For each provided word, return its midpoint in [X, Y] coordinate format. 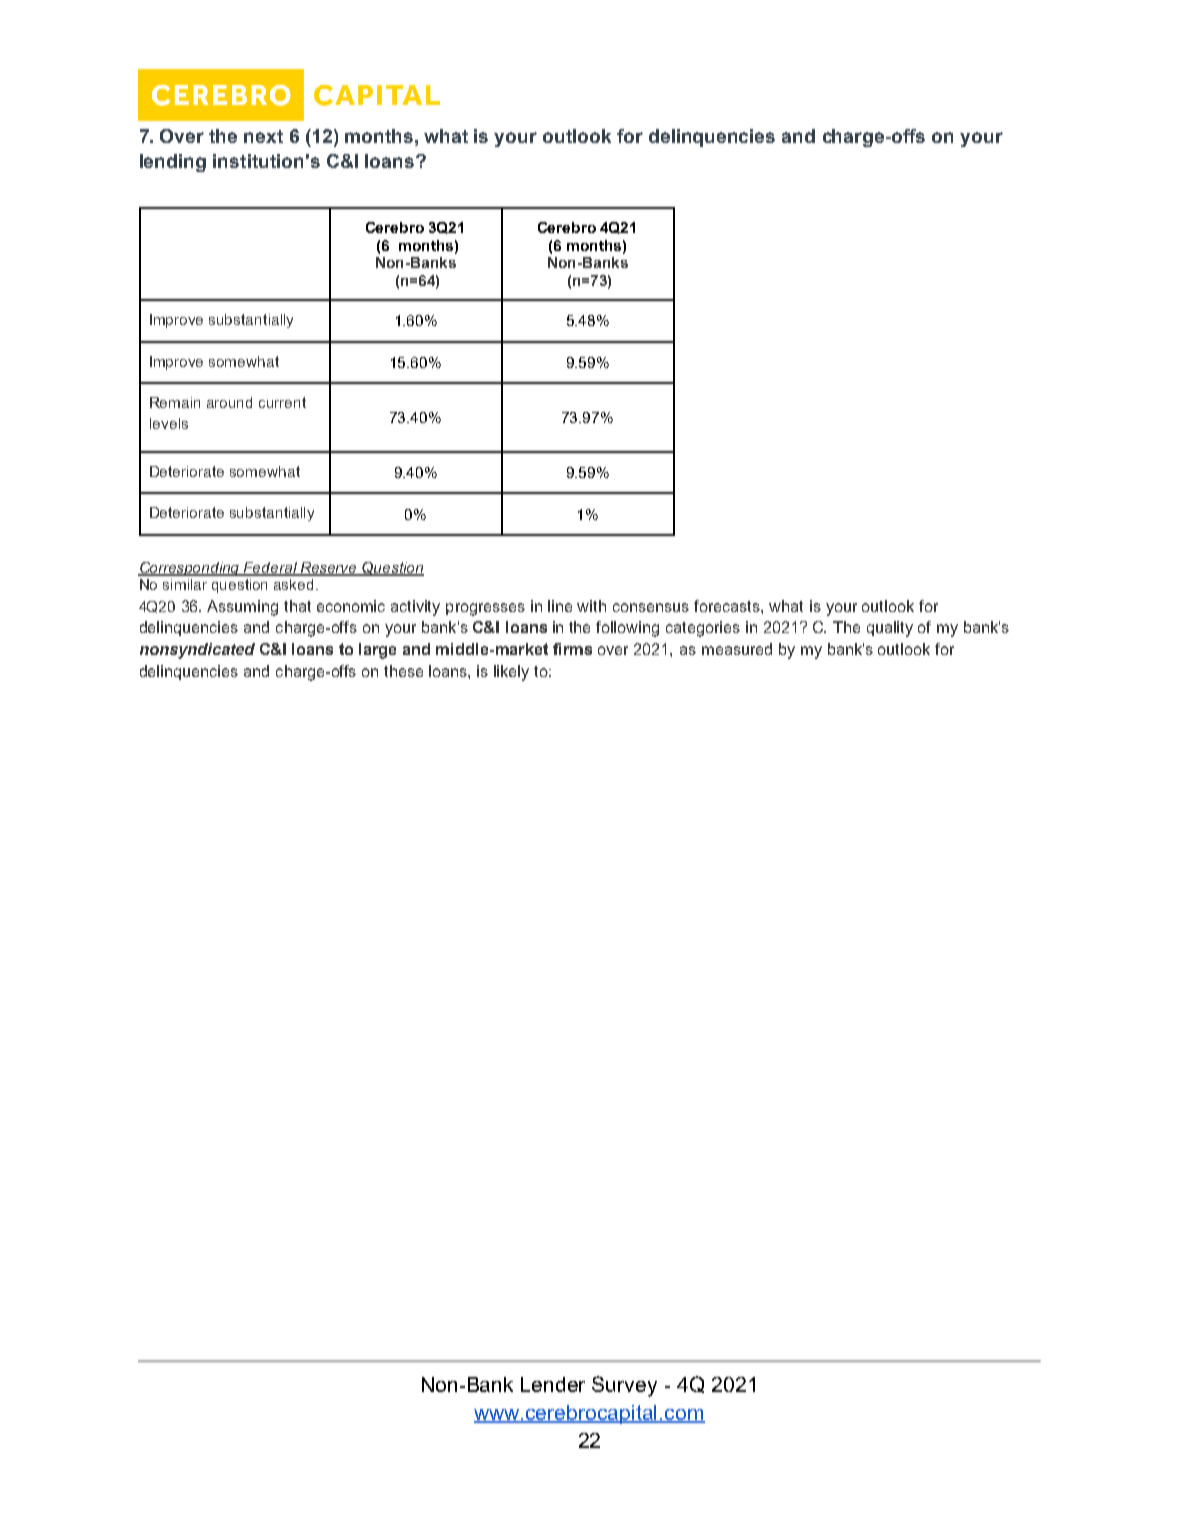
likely [511, 673]
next [263, 136]
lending [173, 163]
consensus [651, 607]
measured [737, 649]
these [403, 671]
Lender [553, 1384]
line [560, 606]
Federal [270, 568]
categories [703, 629]
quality [890, 629]
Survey [624, 1386]
